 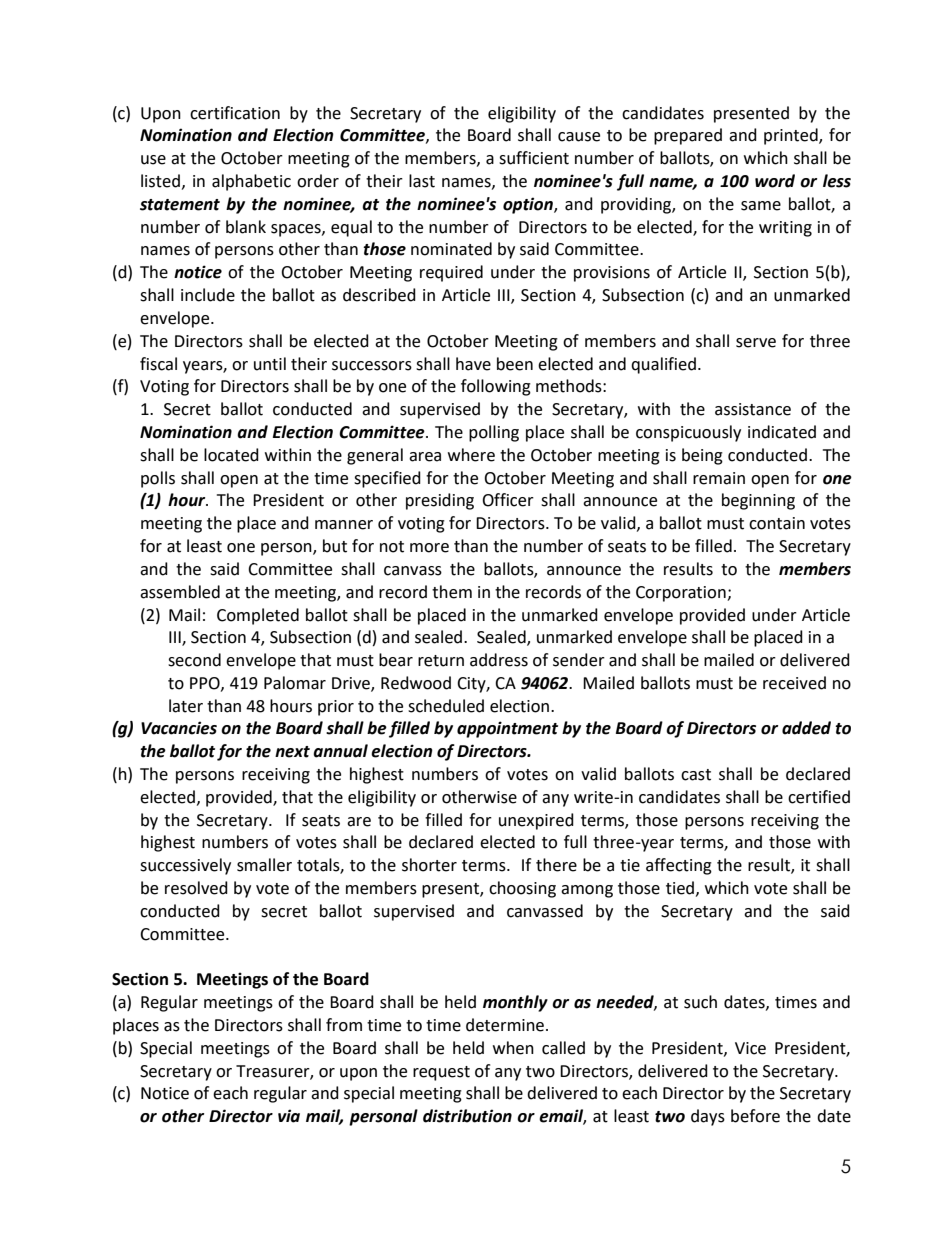 I want to click on certification, so click(x=235, y=113).
